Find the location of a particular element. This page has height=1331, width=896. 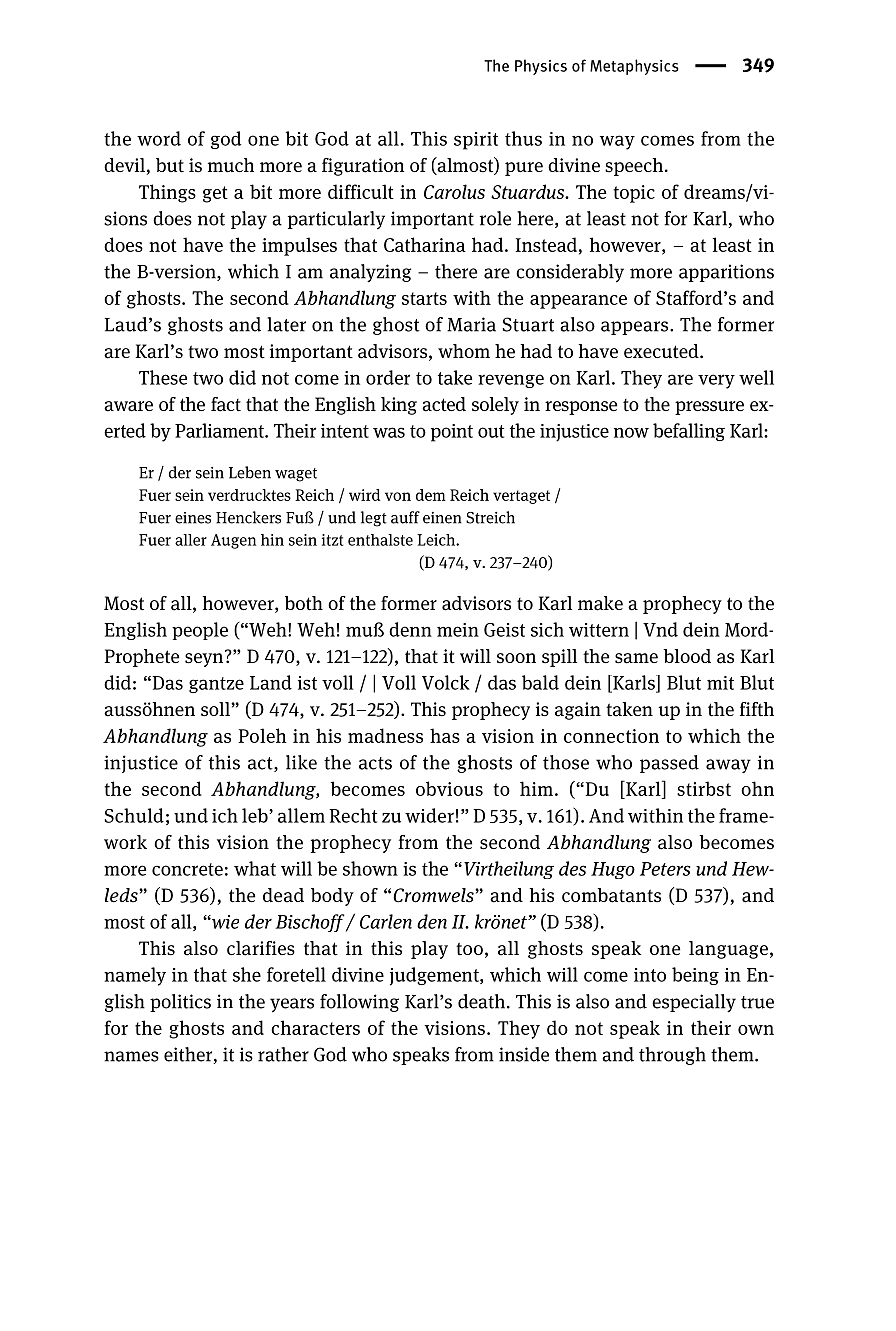

These is located at coordinates (163, 377).
